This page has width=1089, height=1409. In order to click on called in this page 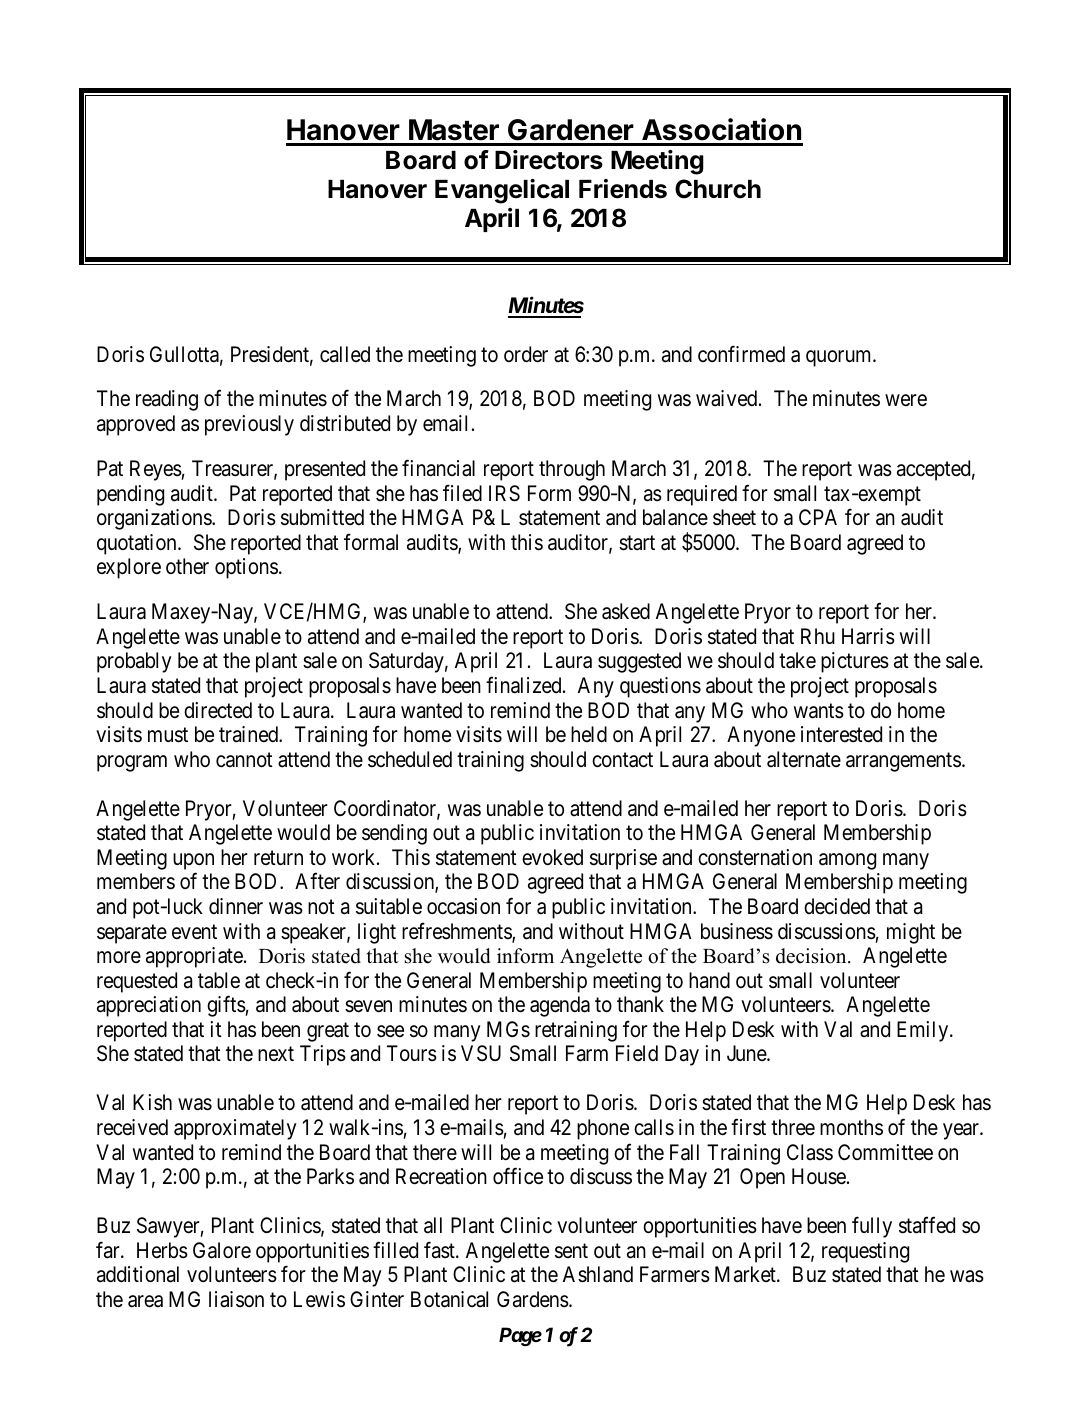, I will do `click(345, 354)`.
